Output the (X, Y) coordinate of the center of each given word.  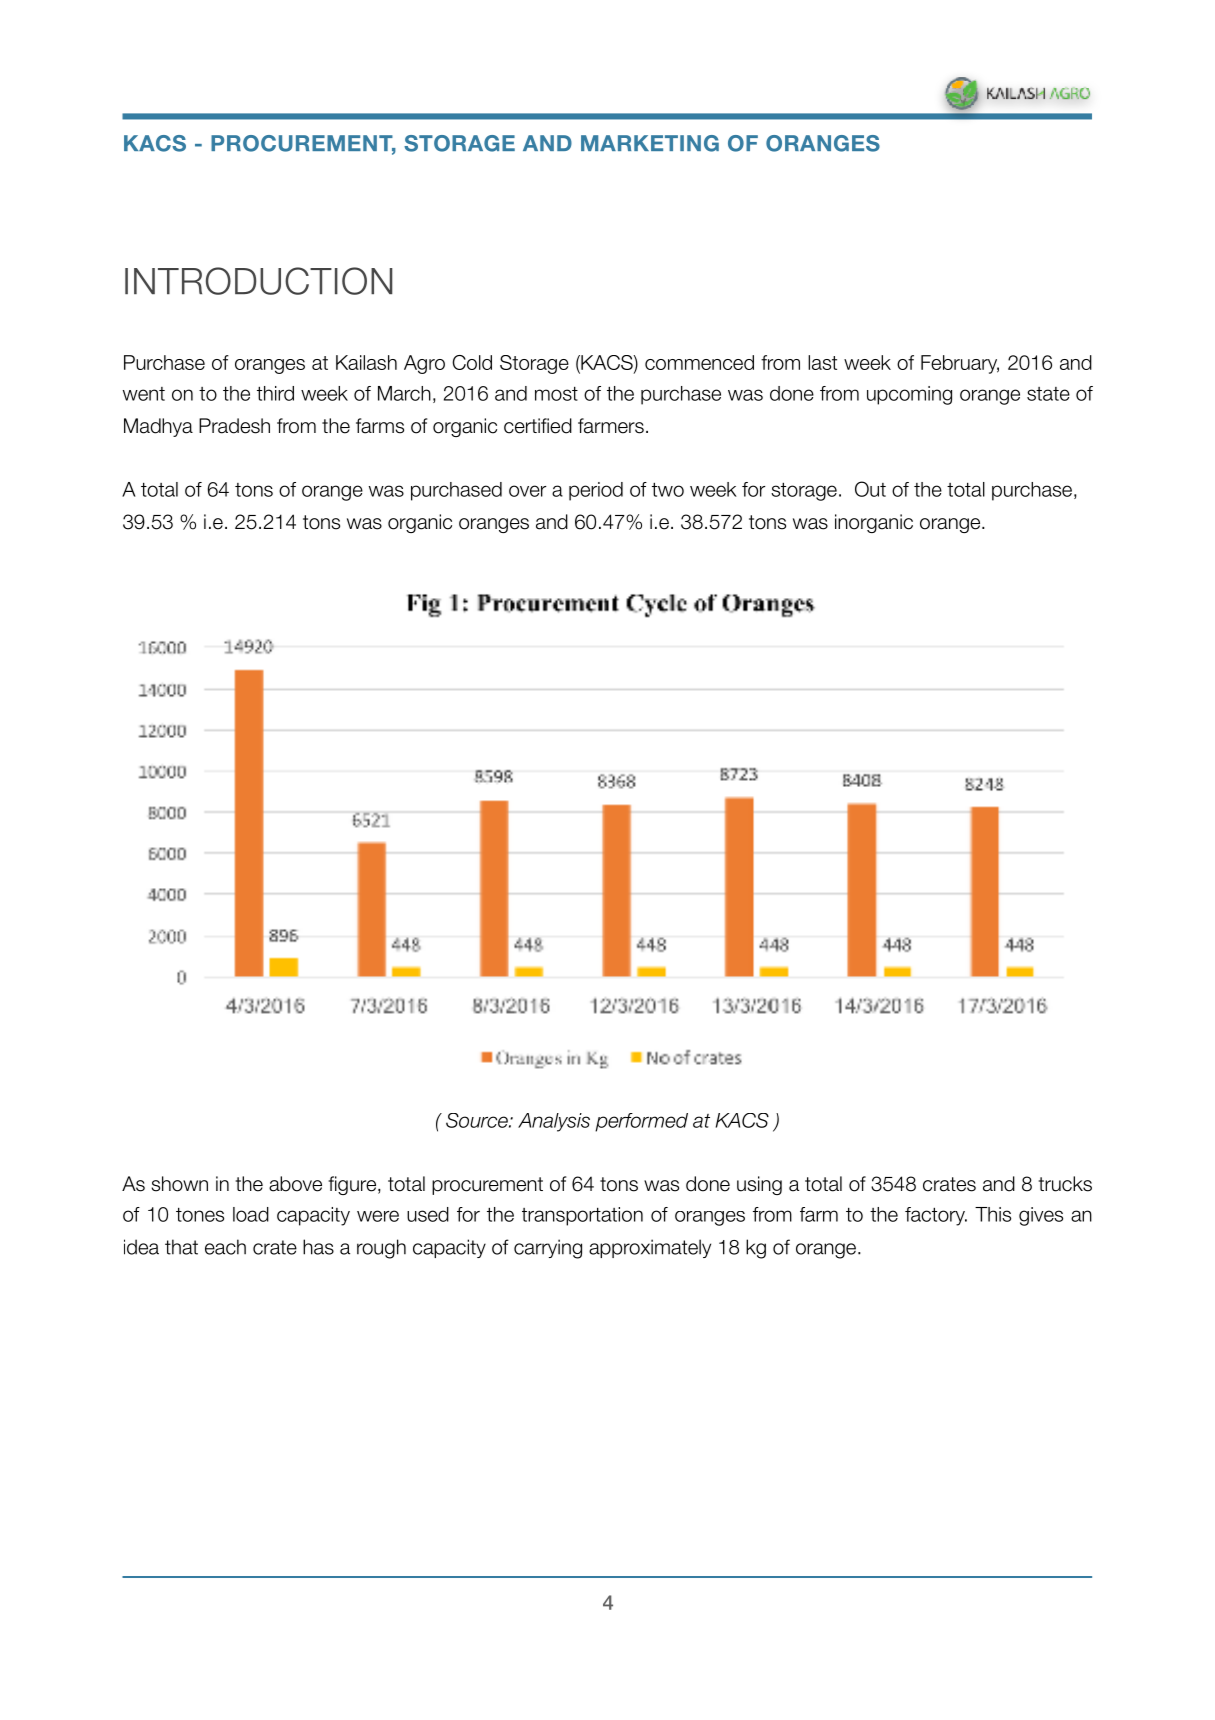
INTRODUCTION (259, 281)
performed (641, 1122)
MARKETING (650, 143)
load (251, 1214)
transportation (582, 1216)
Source (478, 1120)
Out (870, 489)
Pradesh (234, 426)
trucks (1065, 1184)
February (960, 364)
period (596, 491)
